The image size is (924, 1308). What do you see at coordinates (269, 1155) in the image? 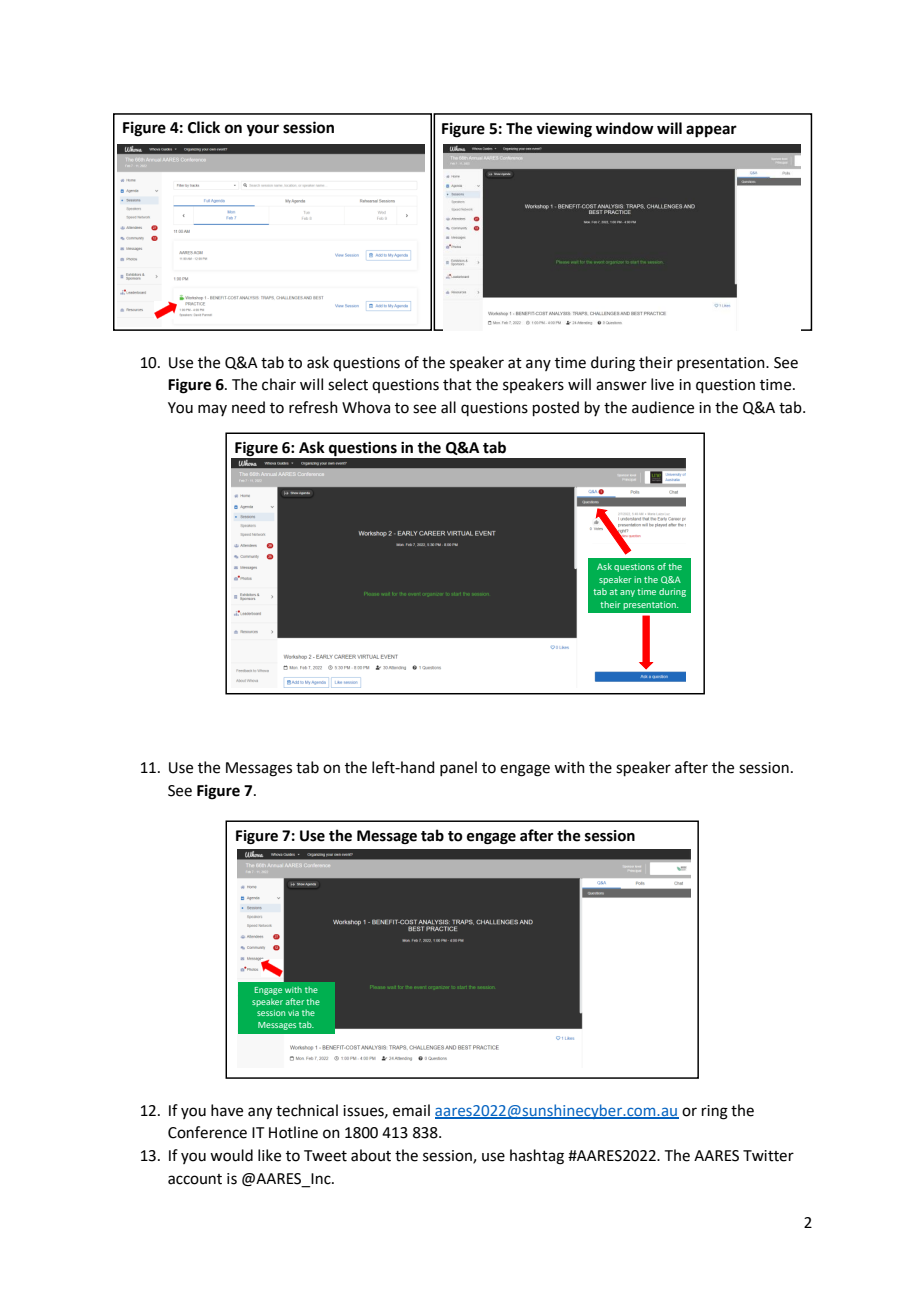
I see `like` at bounding box center [269, 1155].
